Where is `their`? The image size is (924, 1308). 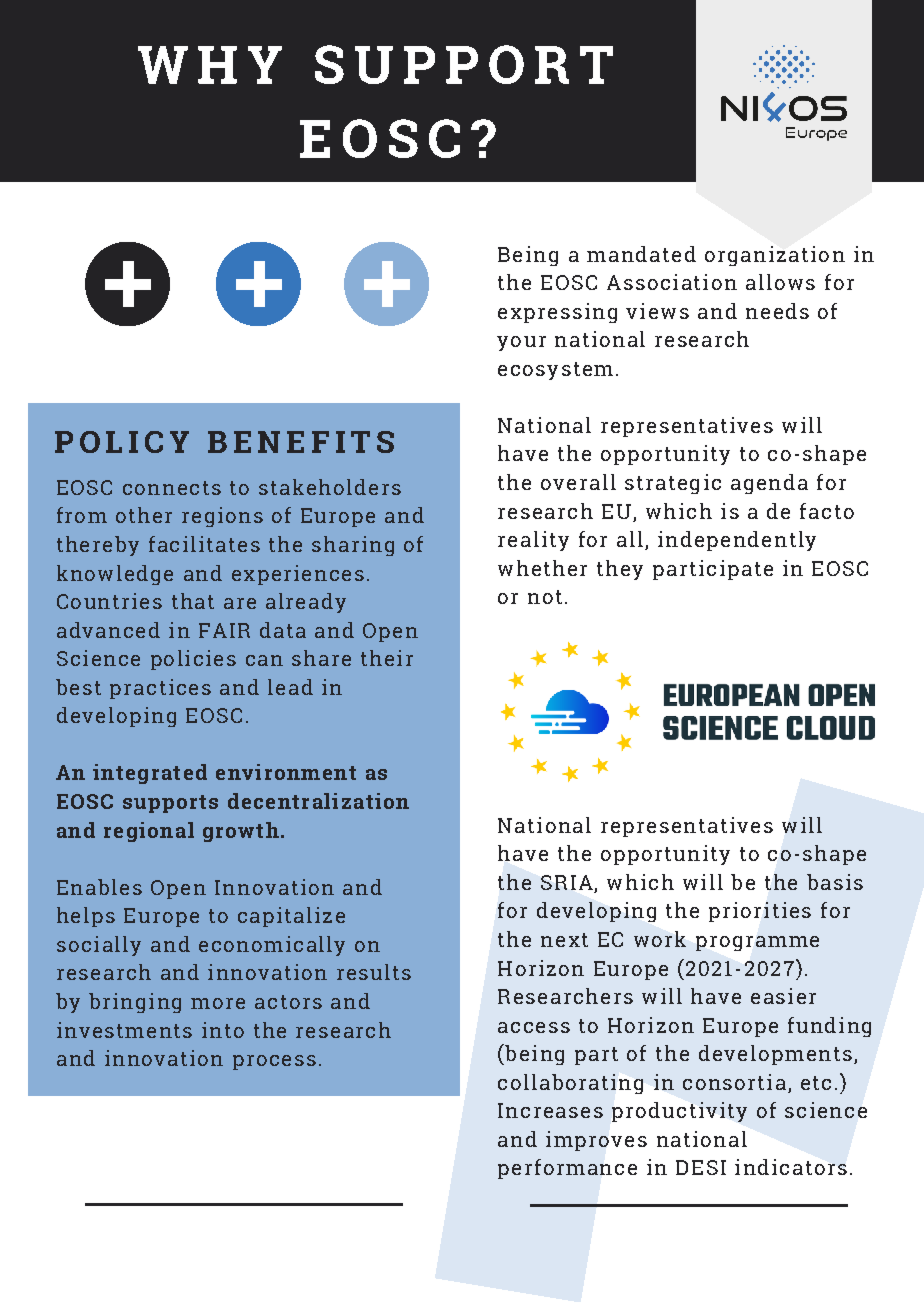
their is located at coordinates (387, 658).
